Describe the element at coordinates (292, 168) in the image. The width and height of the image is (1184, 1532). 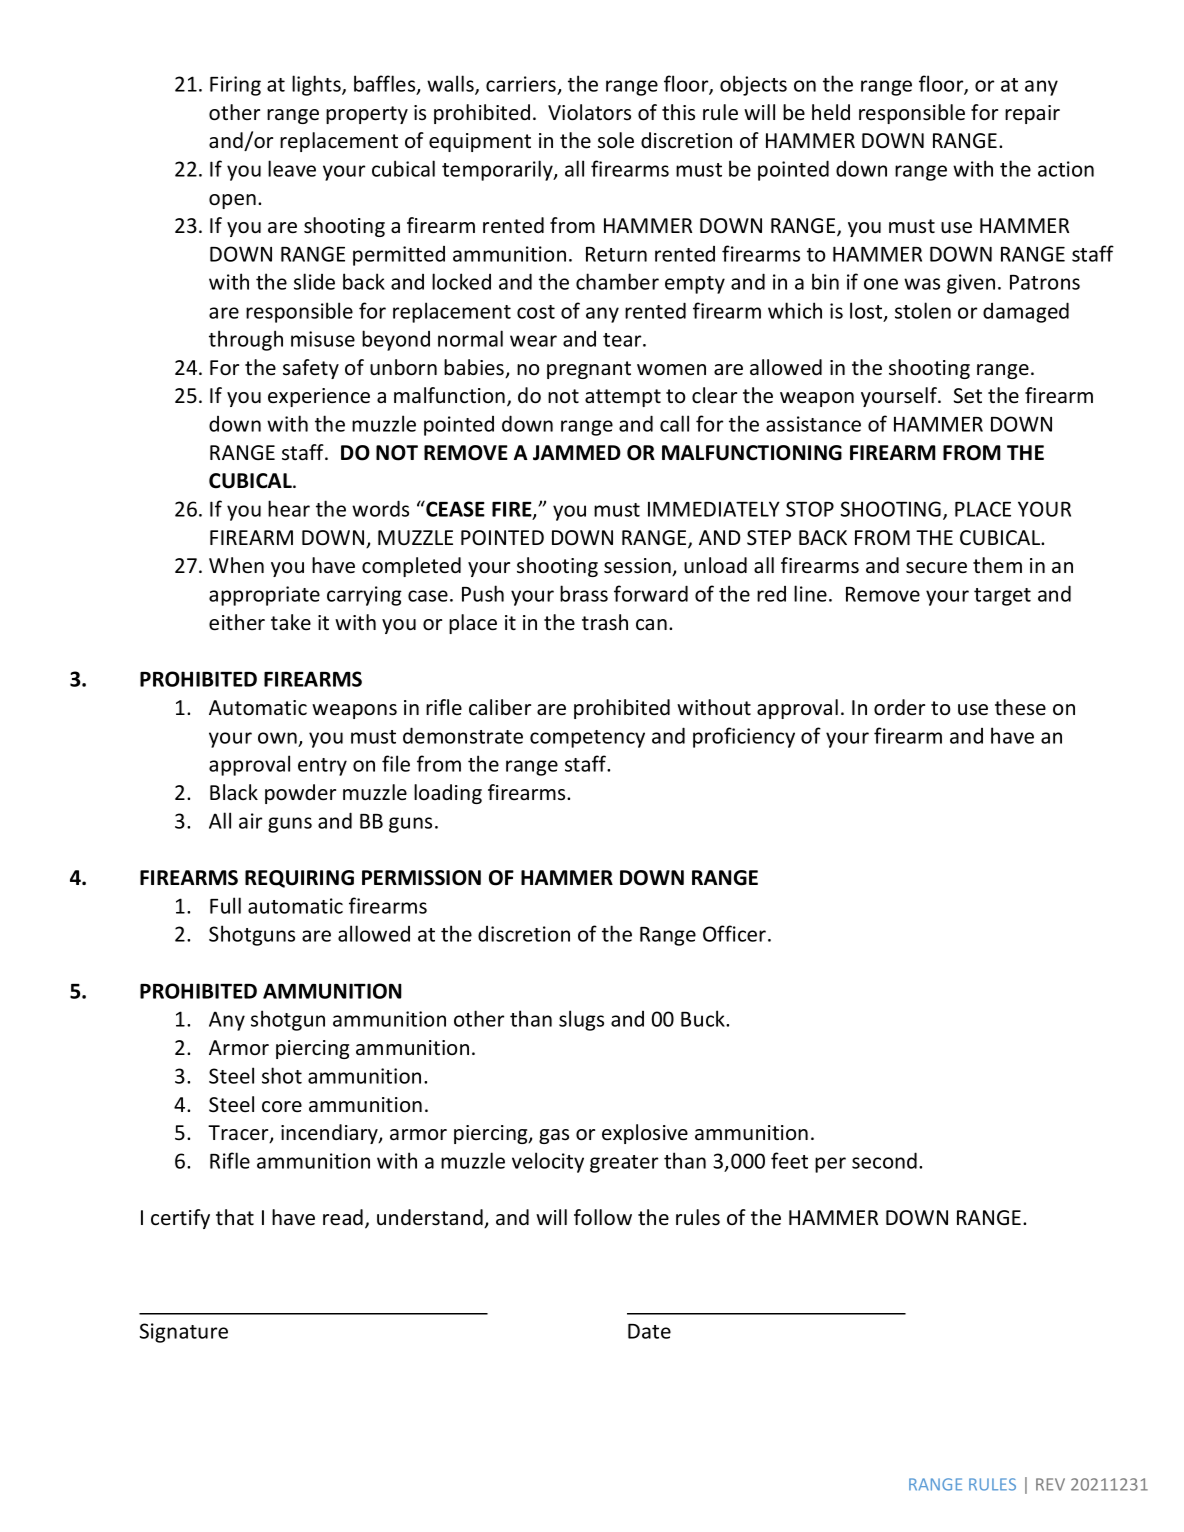
I see `leave` at that location.
